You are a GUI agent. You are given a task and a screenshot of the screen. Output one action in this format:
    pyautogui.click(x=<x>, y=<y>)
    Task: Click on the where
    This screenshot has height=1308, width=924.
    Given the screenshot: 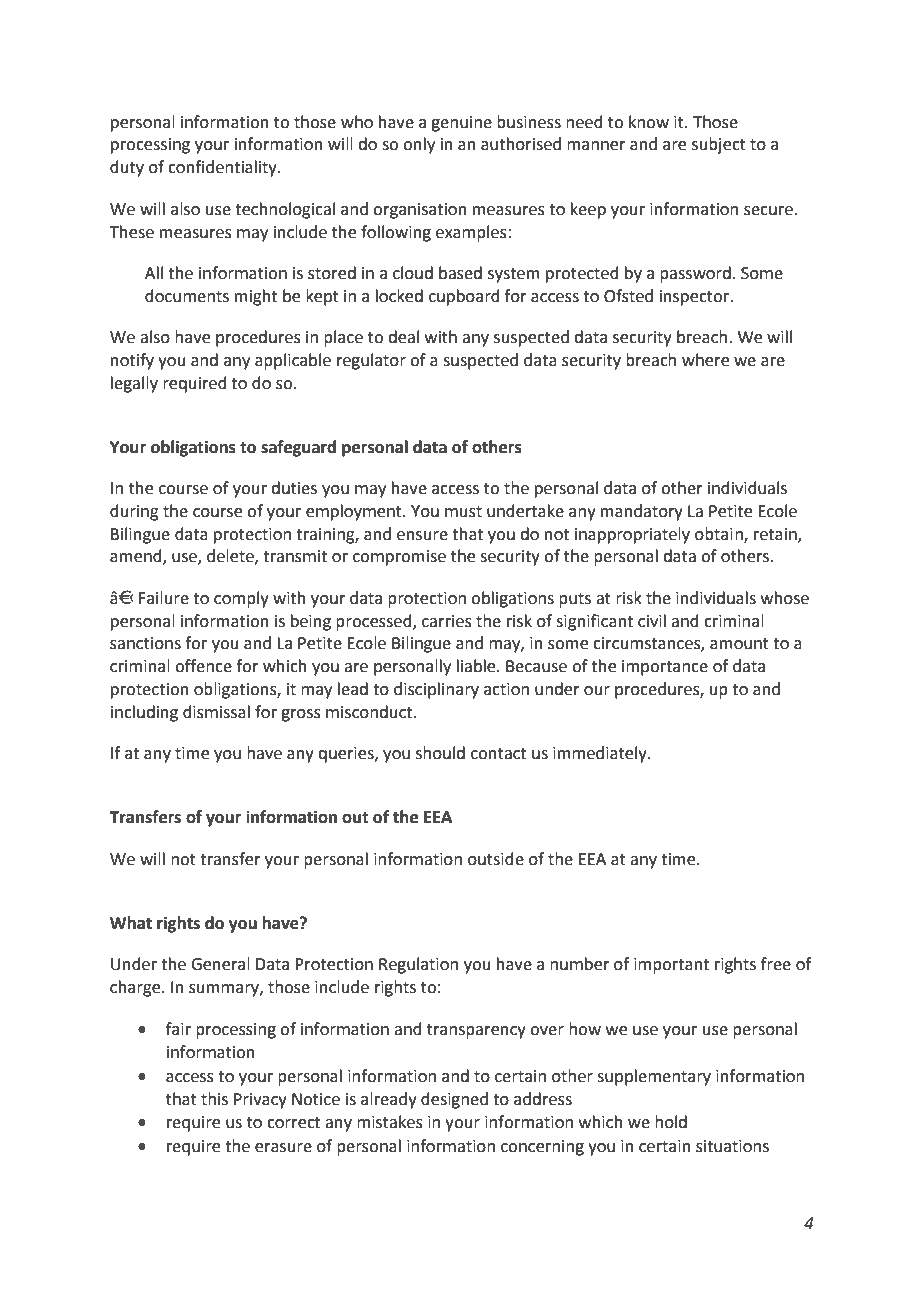 What is the action you would take?
    pyautogui.click(x=705, y=360)
